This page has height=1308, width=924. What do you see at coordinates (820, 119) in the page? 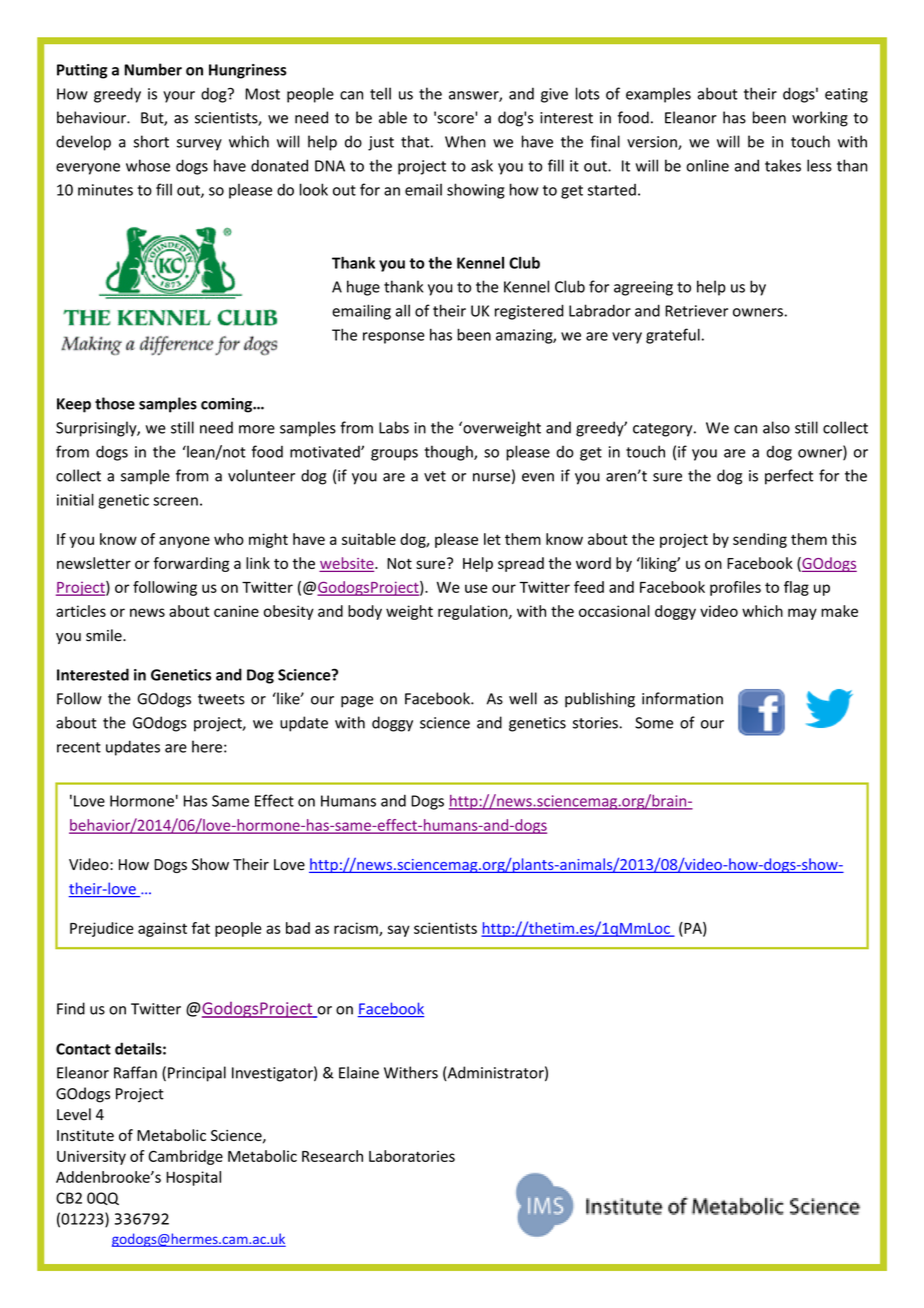
I see `working` at bounding box center [820, 119].
